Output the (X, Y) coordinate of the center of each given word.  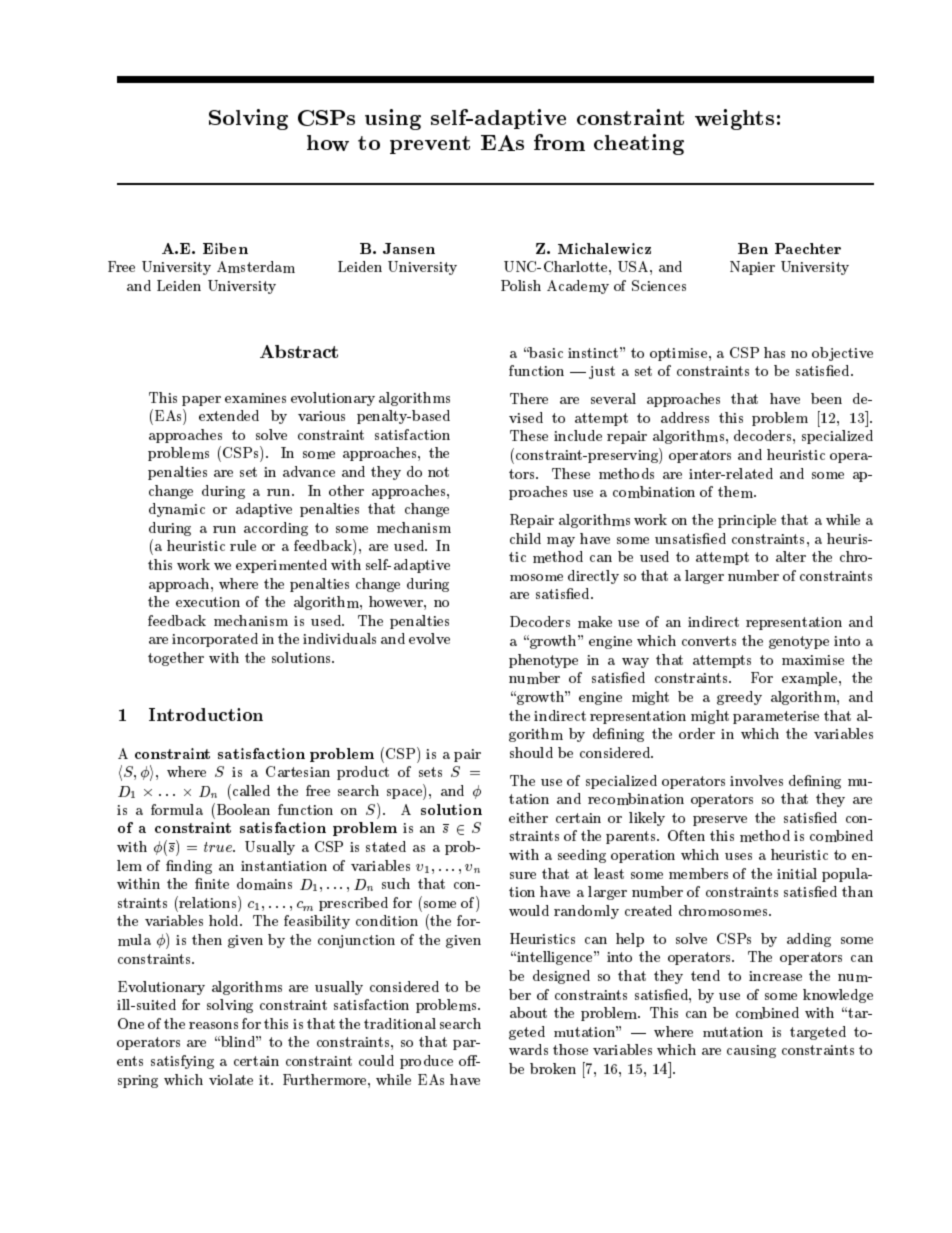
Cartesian (298, 771)
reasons (213, 1025)
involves (756, 780)
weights (734, 119)
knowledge (838, 996)
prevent (430, 145)
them (736, 492)
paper (201, 401)
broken (553, 1068)
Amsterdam (256, 267)
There (529, 398)
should (531, 752)
